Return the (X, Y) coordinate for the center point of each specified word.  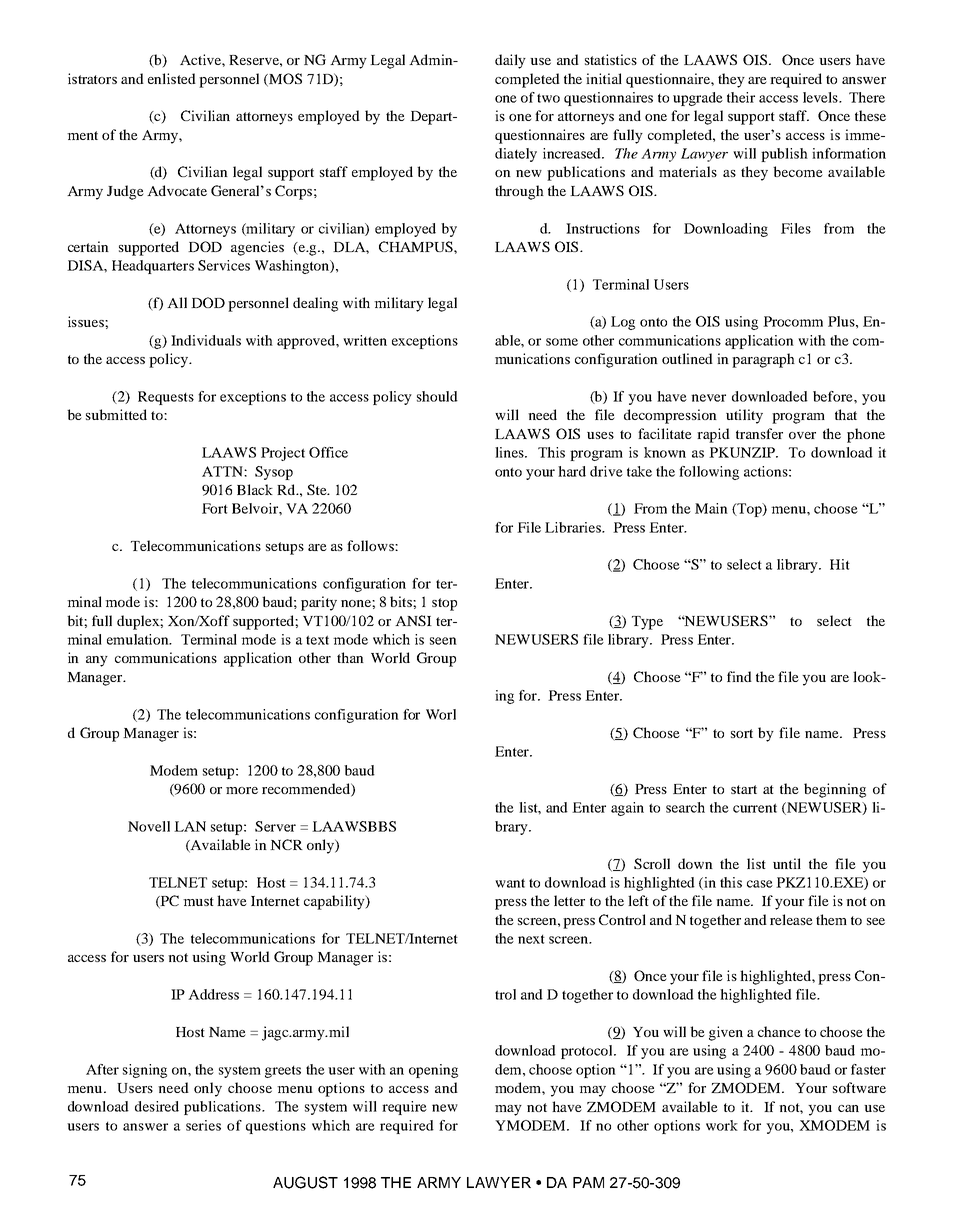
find (739, 676)
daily (510, 61)
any (97, 661)
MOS (284, 79)
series (203, 1125)
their (741, 97)
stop (444, 604)
